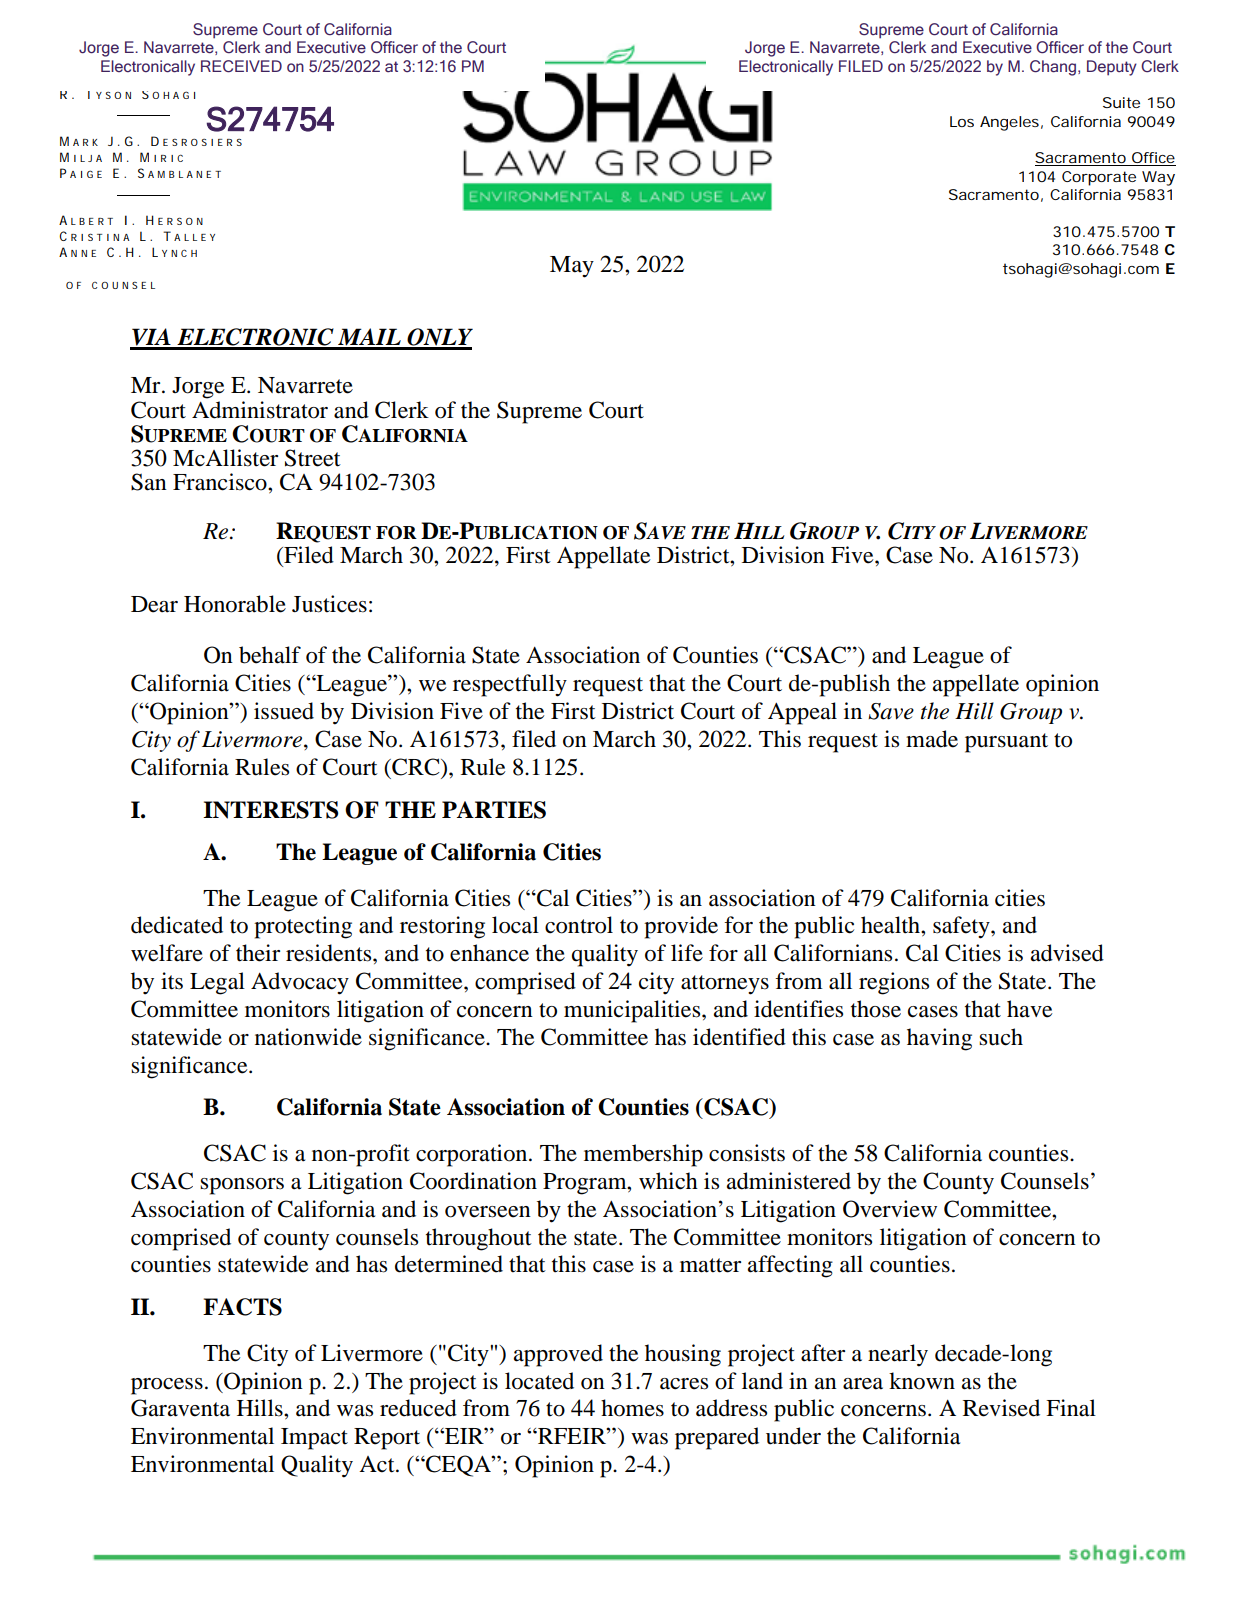 This image has height=1598, width=1235. Describe the element at coordinates (1001, 1408) in the image. I see `Revised` at that location.
